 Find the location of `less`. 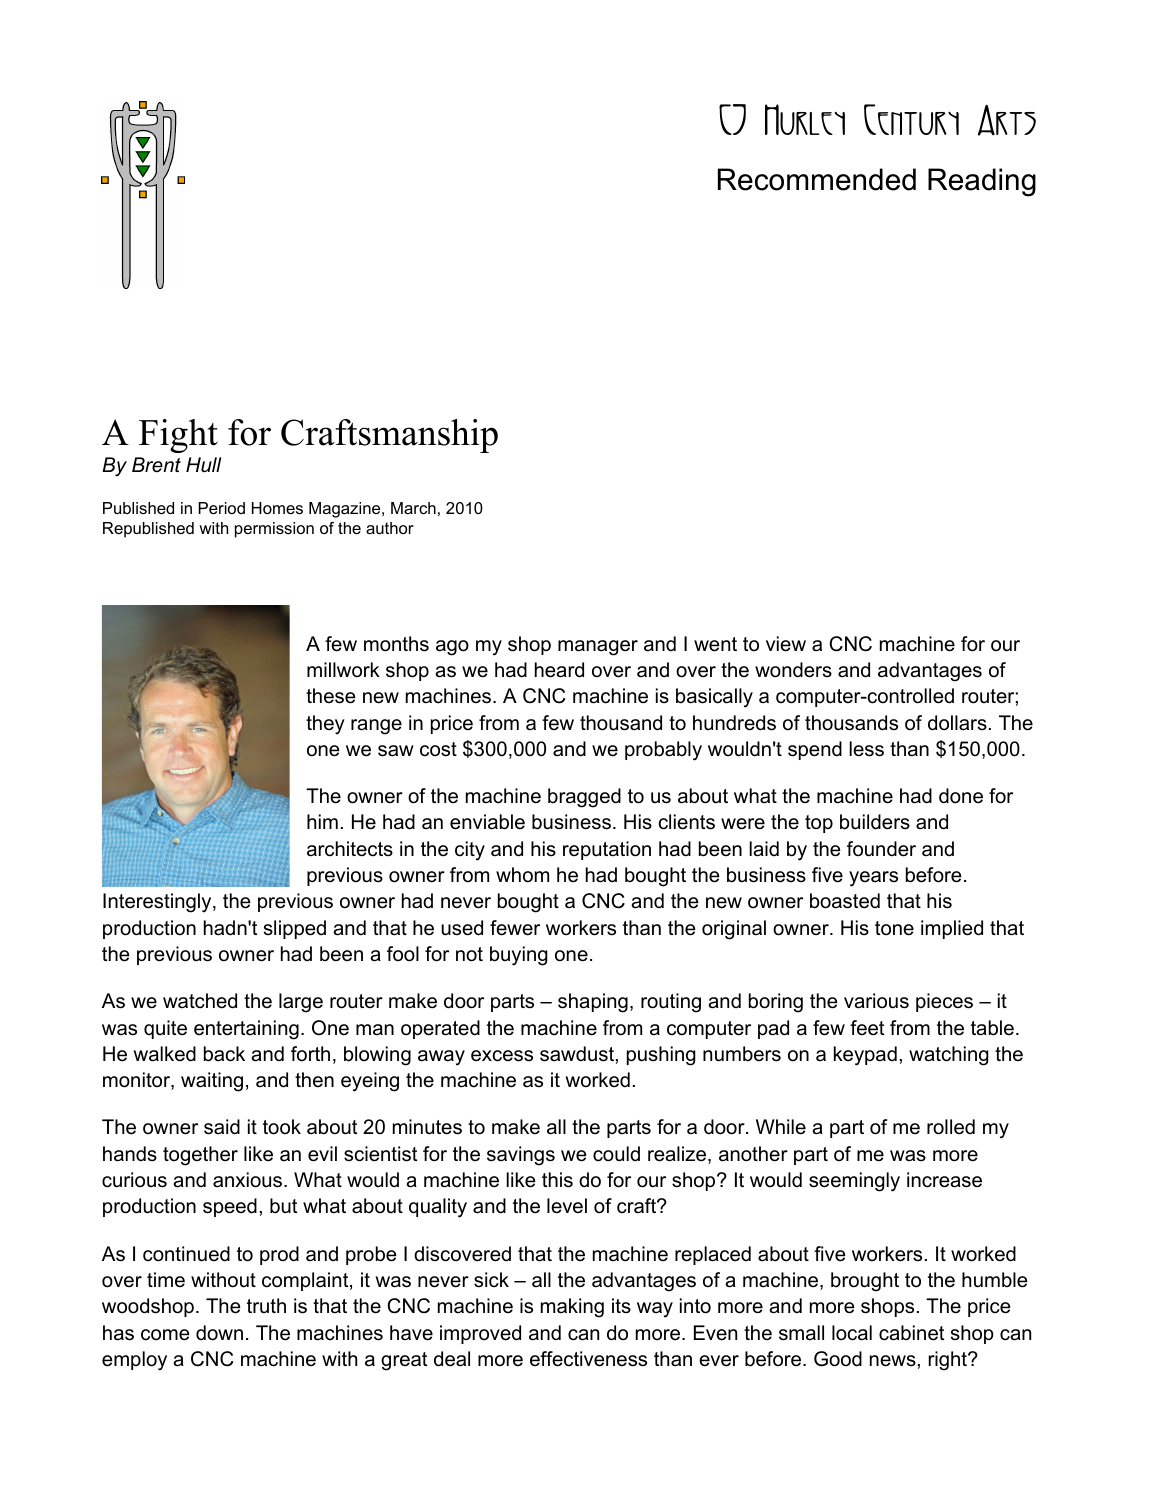

less is located at coordinates (866, 749).
